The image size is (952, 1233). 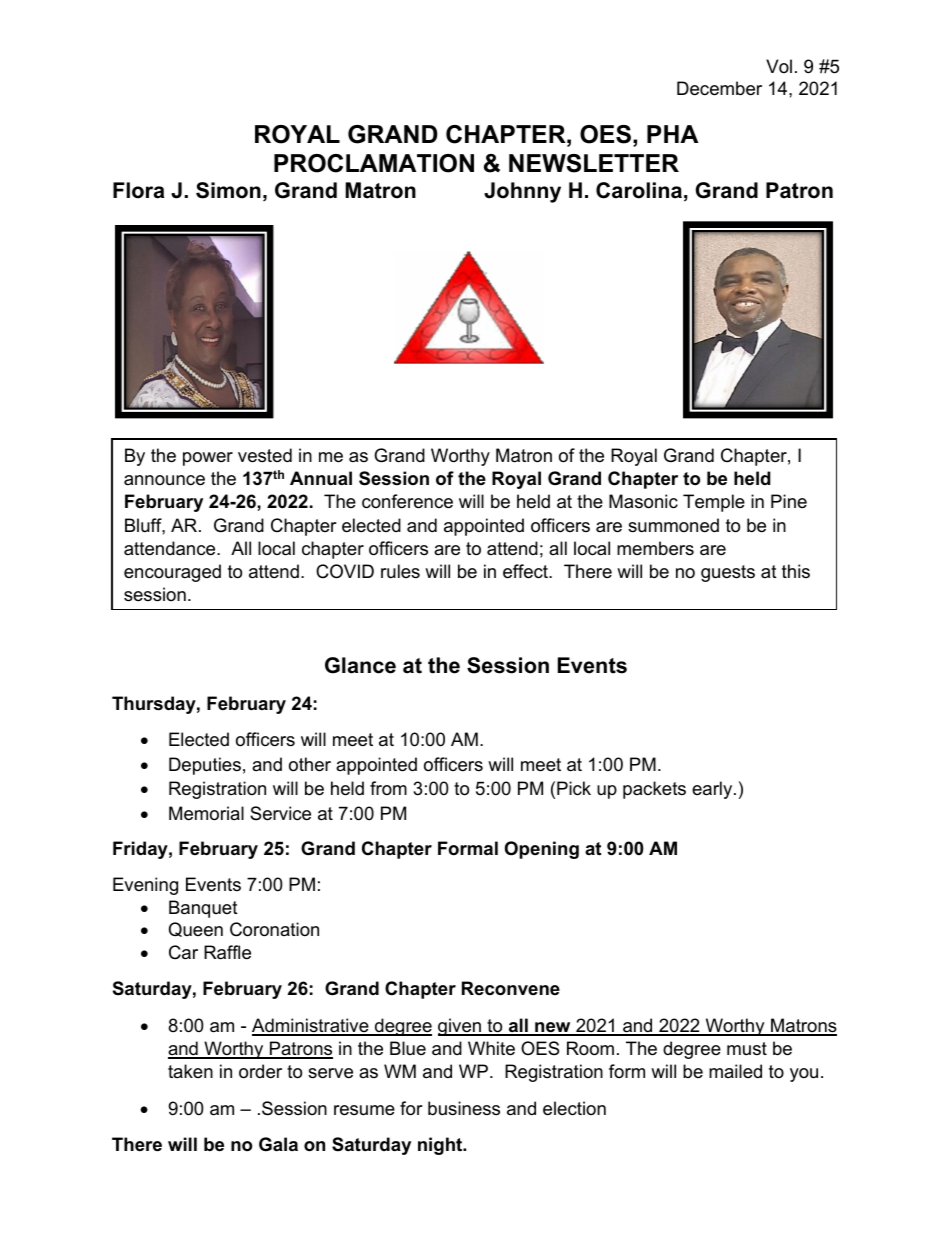 What do you see at coordinates (228, 190) in the screenshot?
I see `Simon` at bounding box center [228, 190].
